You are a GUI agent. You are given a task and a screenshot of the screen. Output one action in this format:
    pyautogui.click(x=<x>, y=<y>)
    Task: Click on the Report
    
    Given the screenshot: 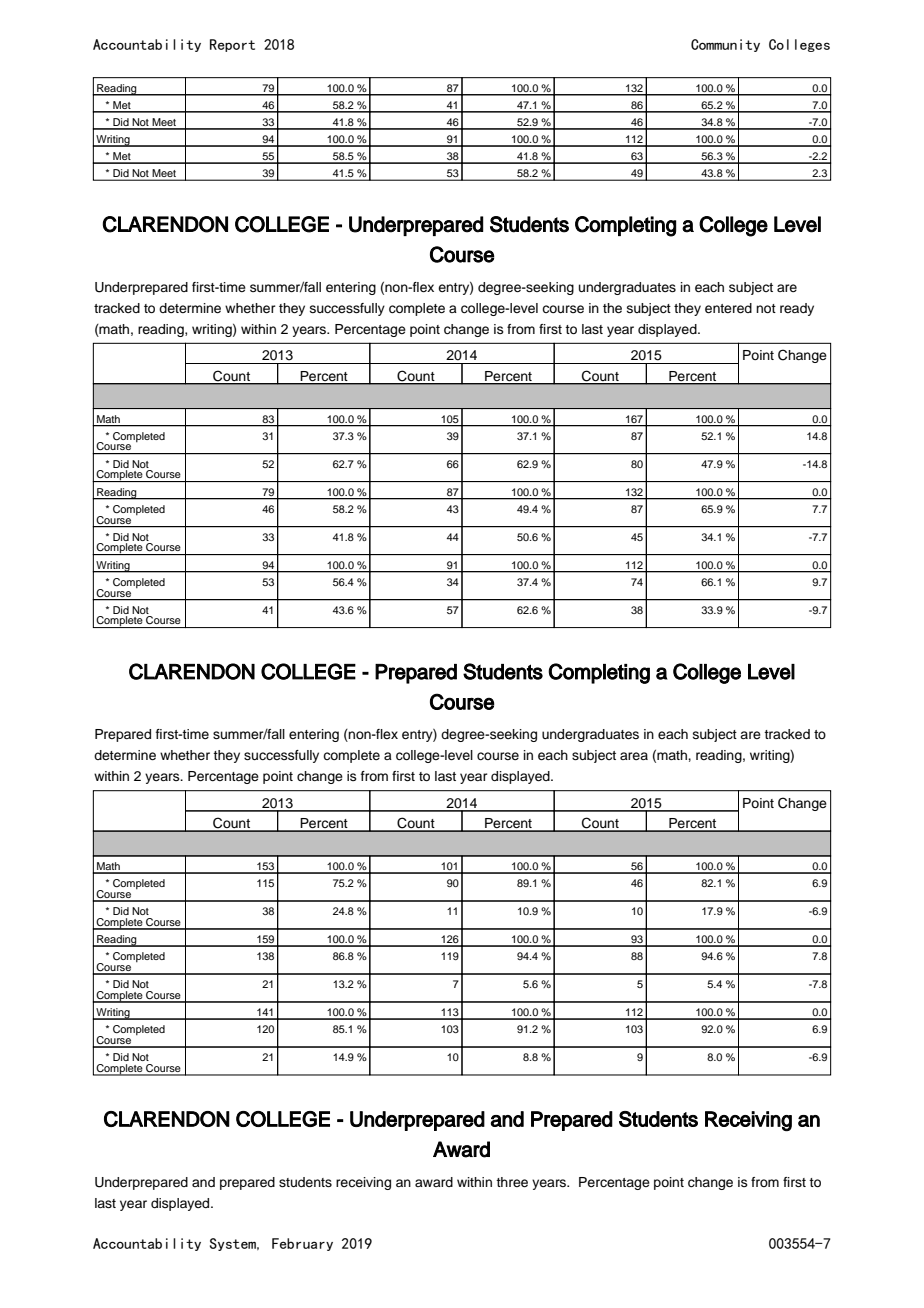 What is the action you would take?
    pyautogui.click(x=232, y=45)
